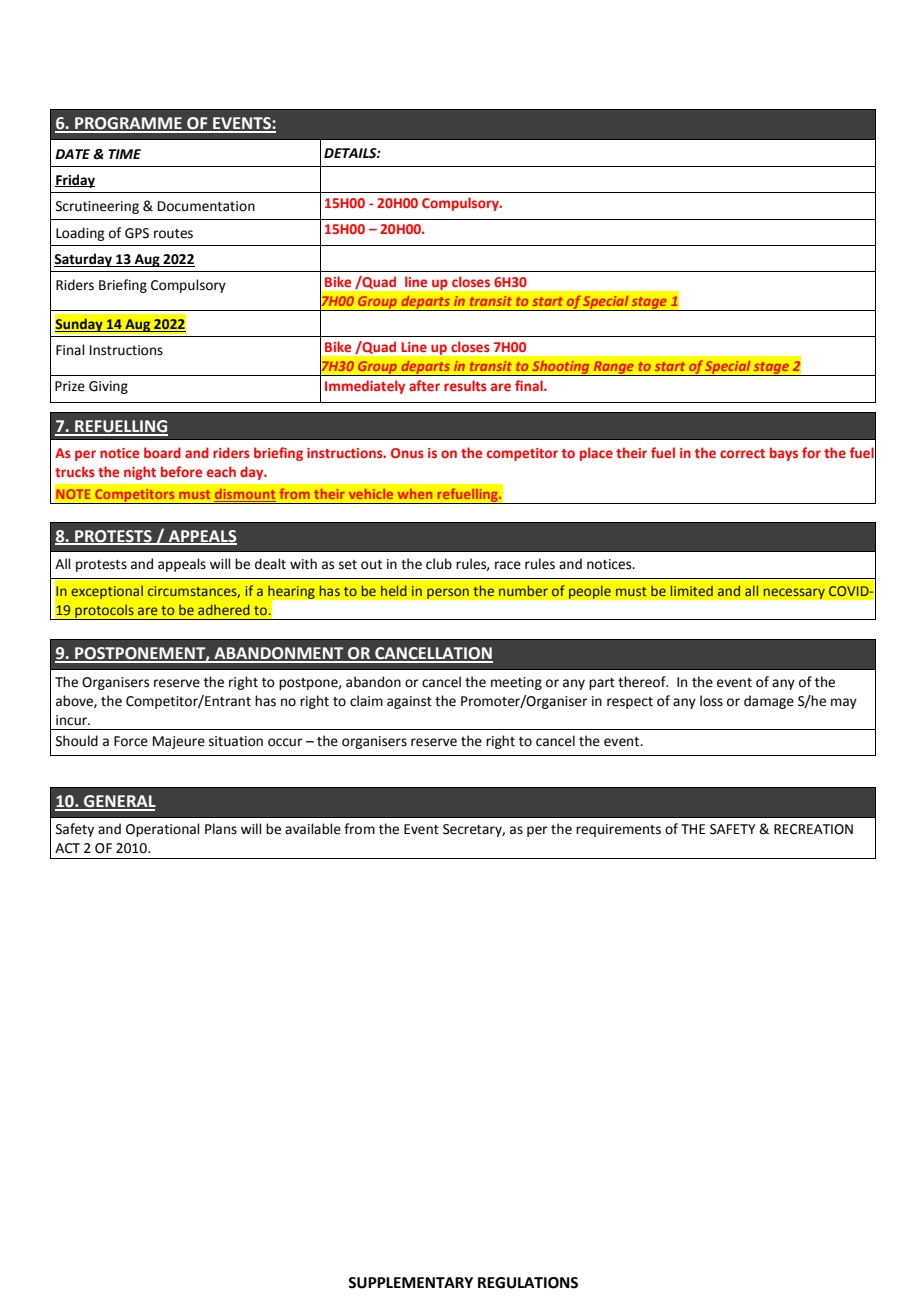 The width and height of the screenshot is (924, 1308). What do you see at coordinates (410, 1283) in the screenshot?
I see `SUPPLEMENTARY` at bounding box center [410, 1283].
